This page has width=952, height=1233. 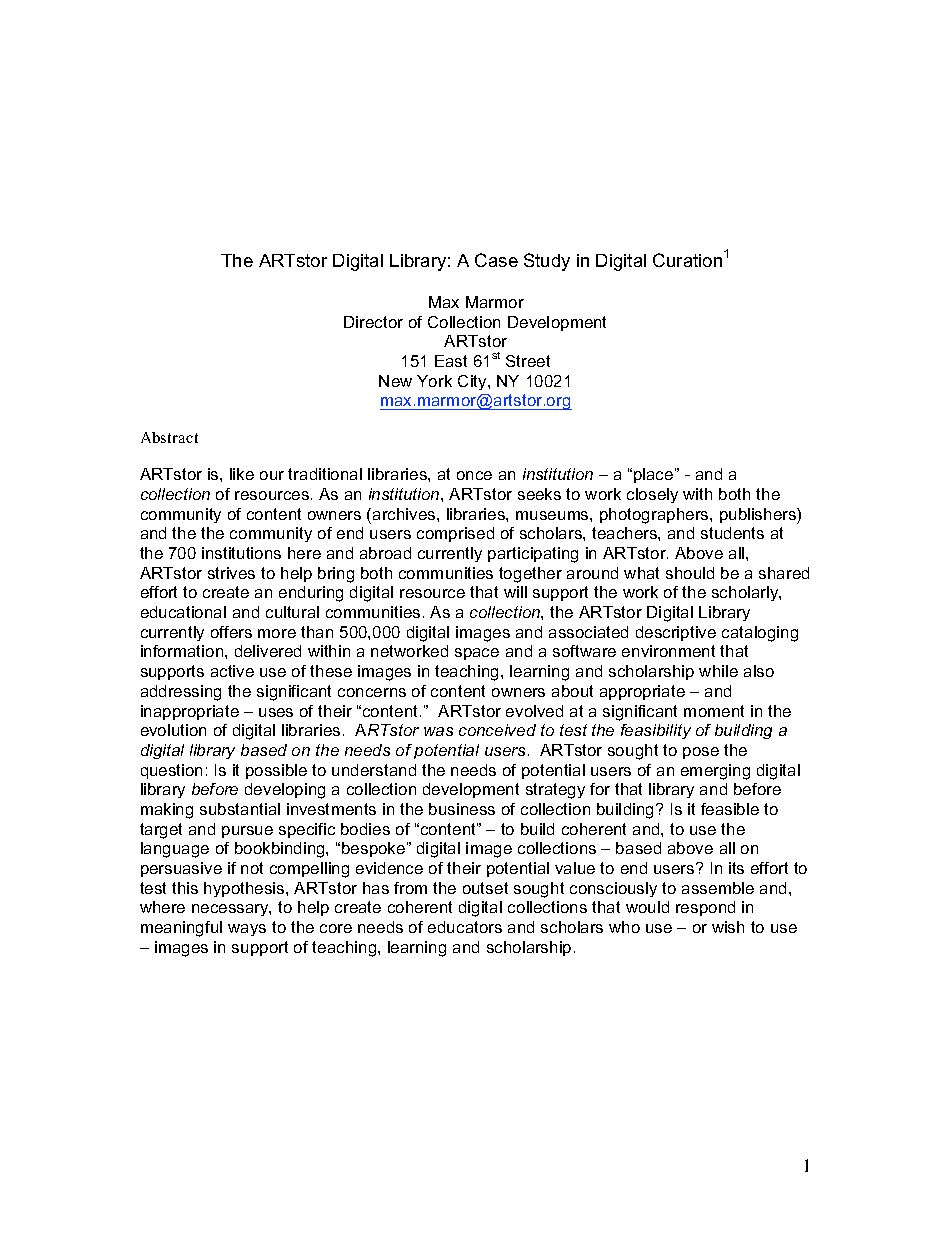 What do you see at coordinates (169, 437) in the page?
I see `Abstract` at bounding box center [169, 437].
